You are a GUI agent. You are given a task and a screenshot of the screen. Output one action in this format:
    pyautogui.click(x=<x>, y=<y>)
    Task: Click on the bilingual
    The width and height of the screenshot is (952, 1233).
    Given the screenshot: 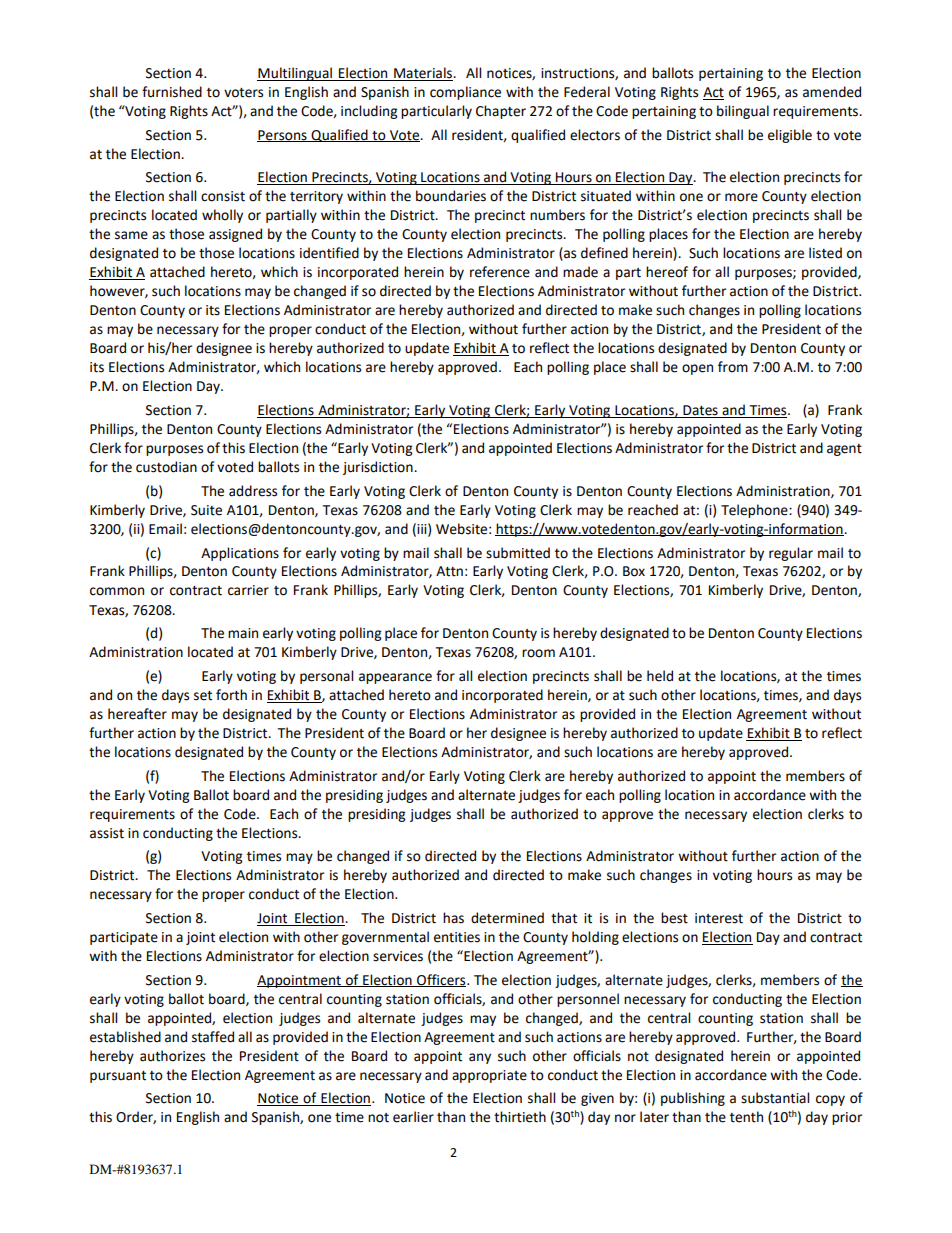 What is the action you would take?
    pyautogui.click(x=743, y=112)
